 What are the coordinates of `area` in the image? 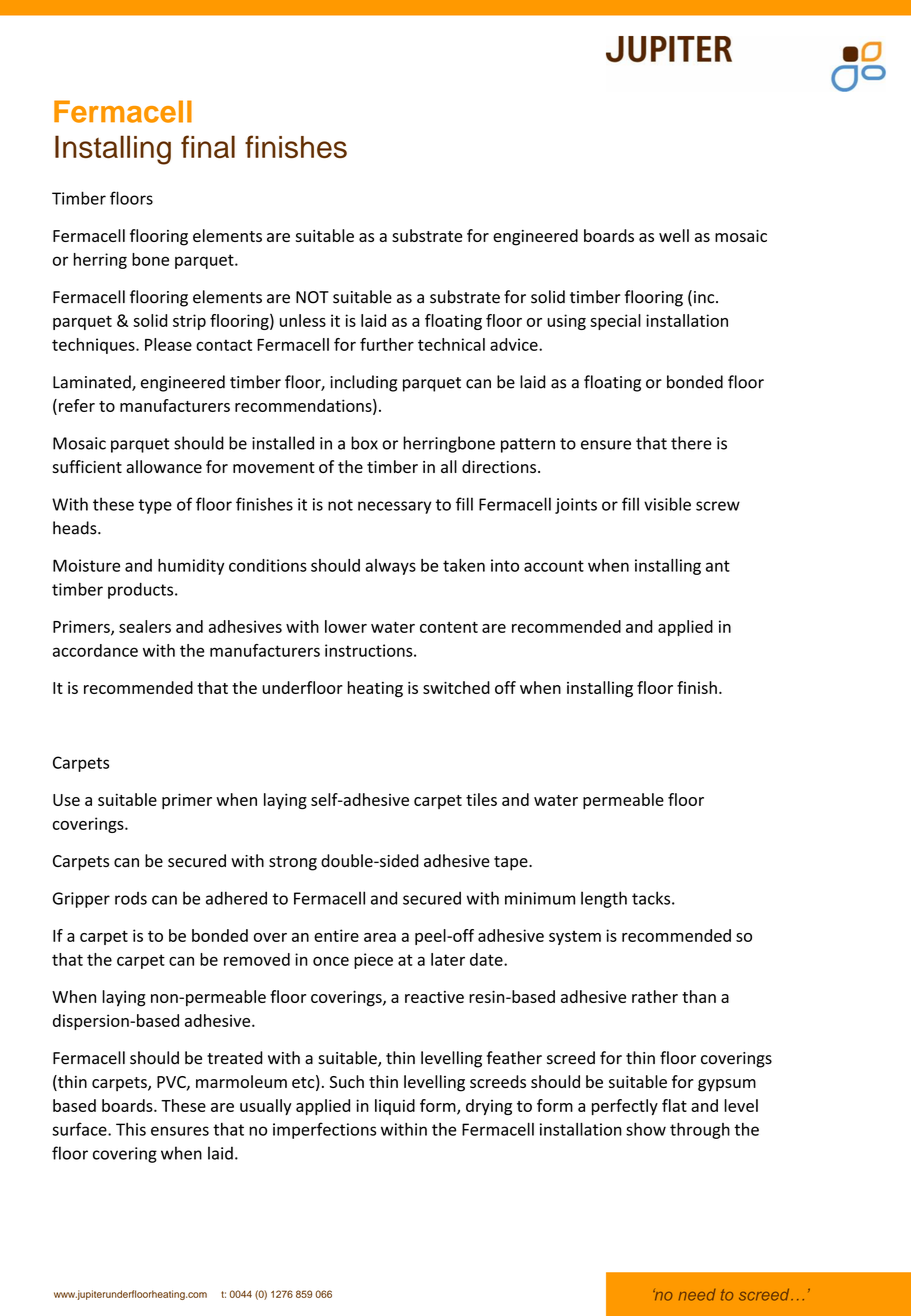 It's located at (380, 937).
